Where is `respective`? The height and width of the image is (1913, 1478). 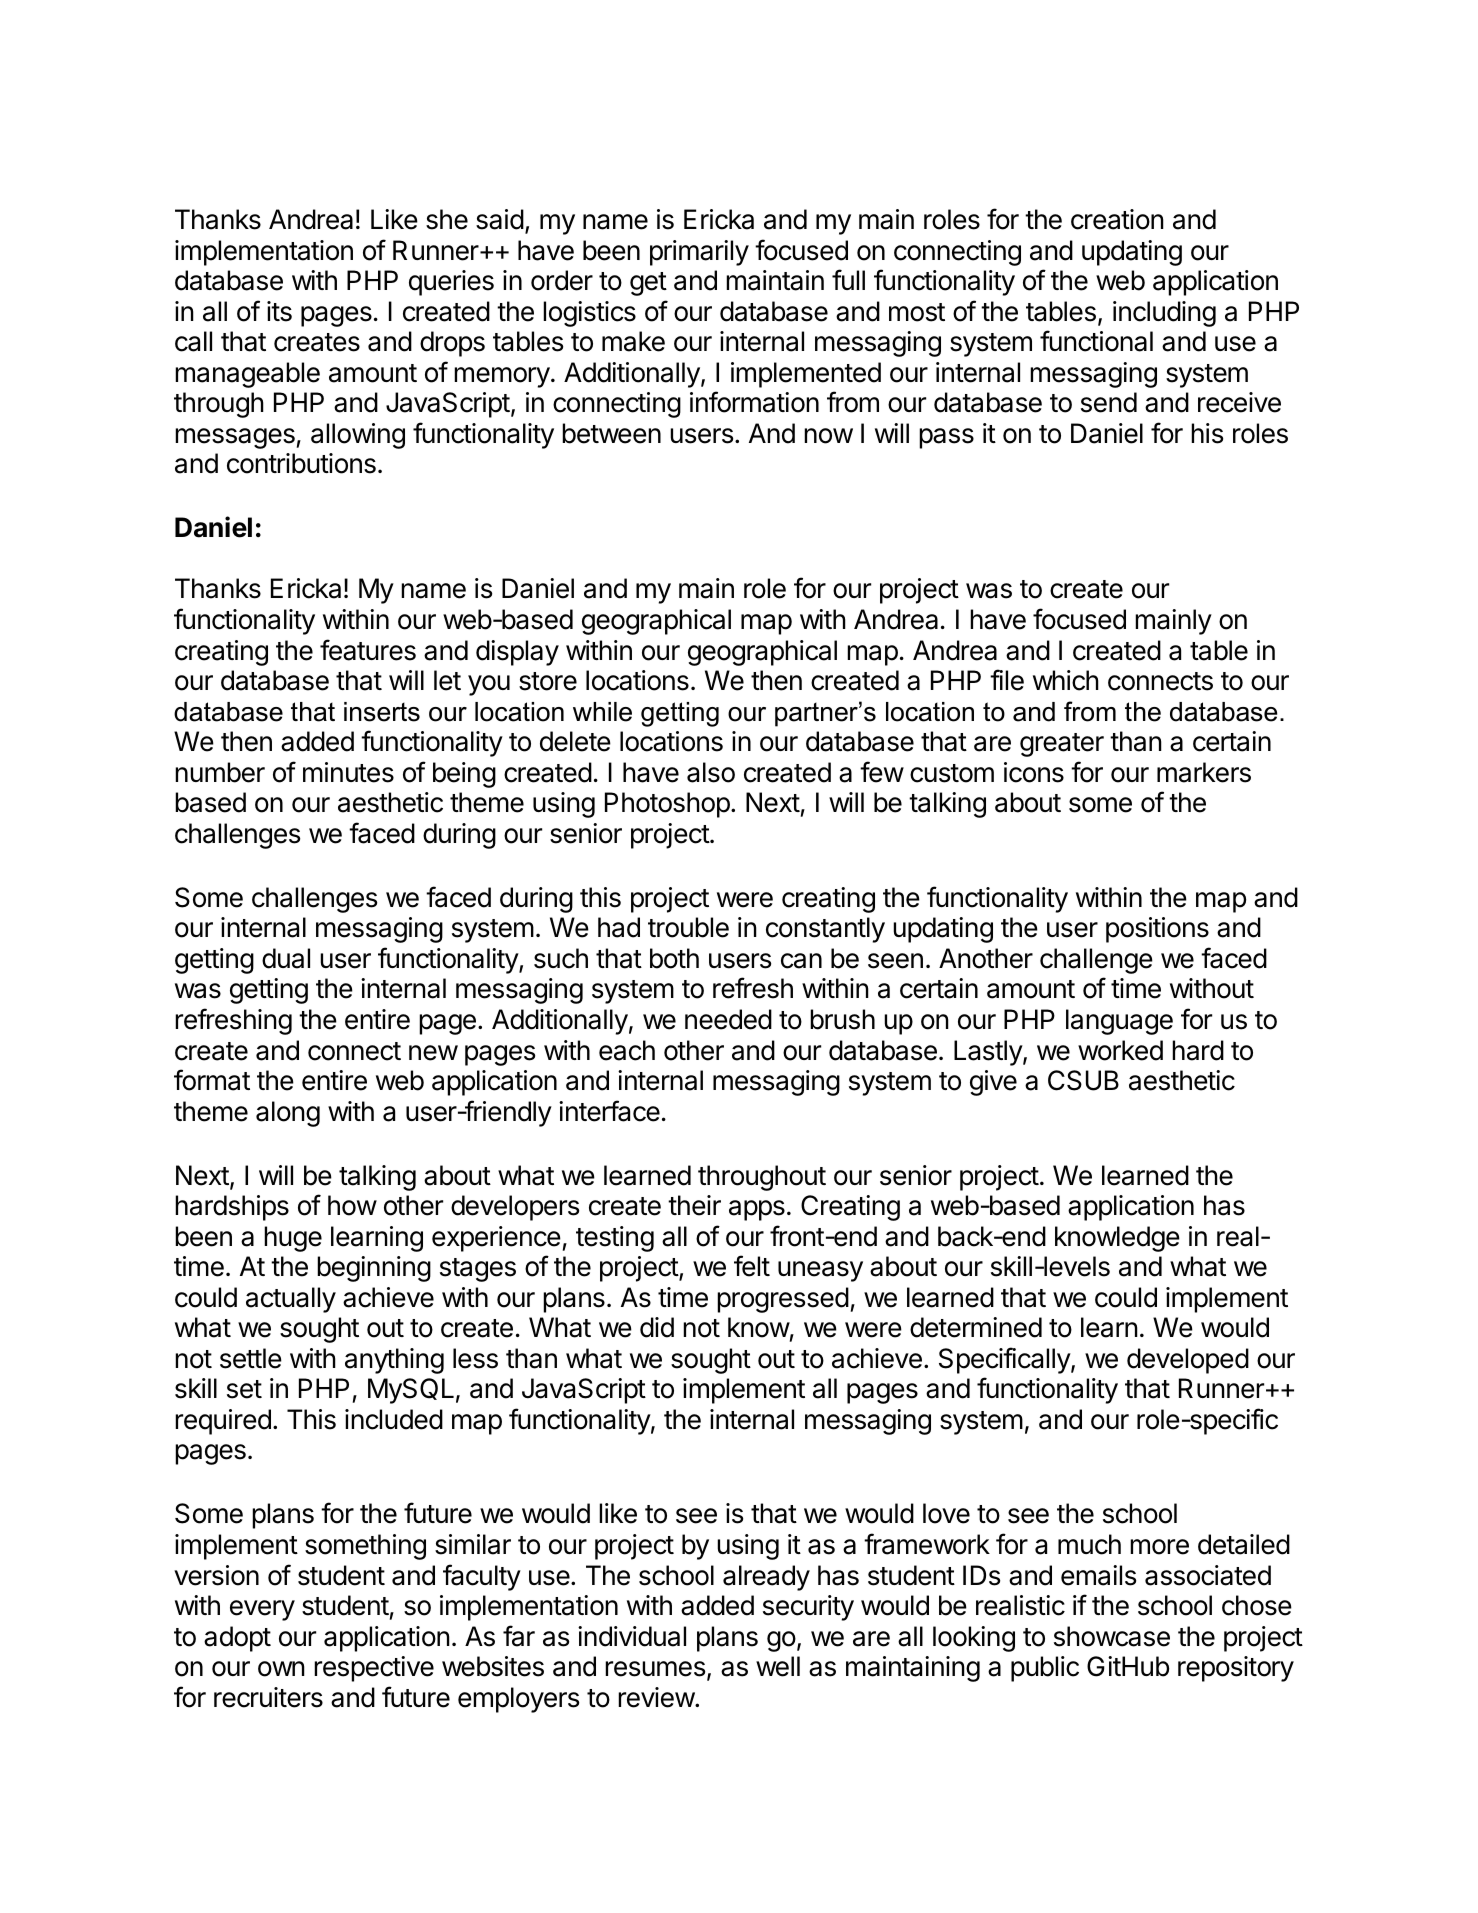
respective is located at coordinates (374, 1669).
